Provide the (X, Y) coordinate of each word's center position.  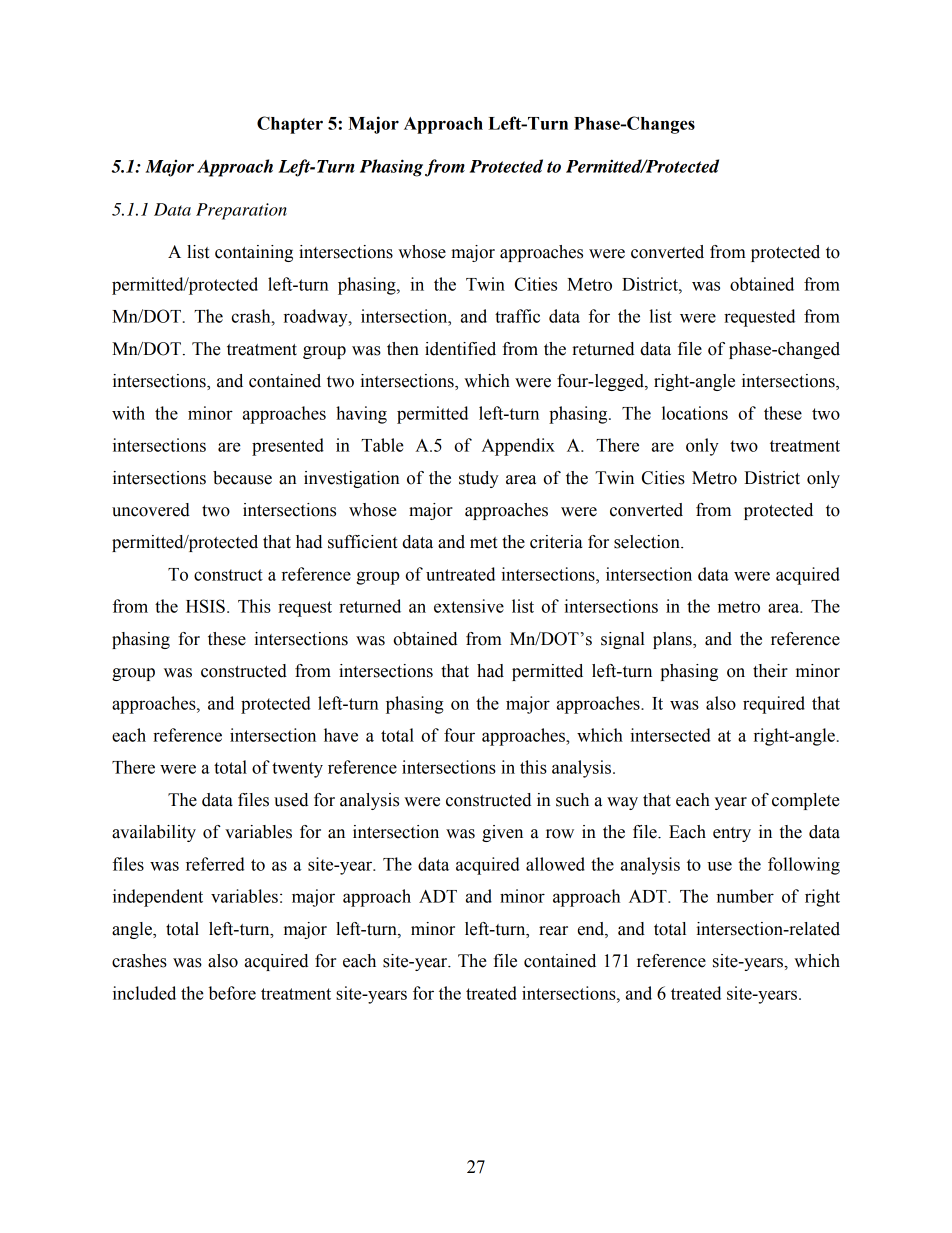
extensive (469, 606)
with (128, 413)
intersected (670, 735)
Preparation (241, 211)
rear (553, 931)
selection (648, 542)
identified (460, 349)
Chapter (290, 125)
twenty (297, 770)
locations (695, 413)
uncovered (151, 510)
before (232, 993)
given (502, 833)
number (745, 896)
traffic (517, 316)
